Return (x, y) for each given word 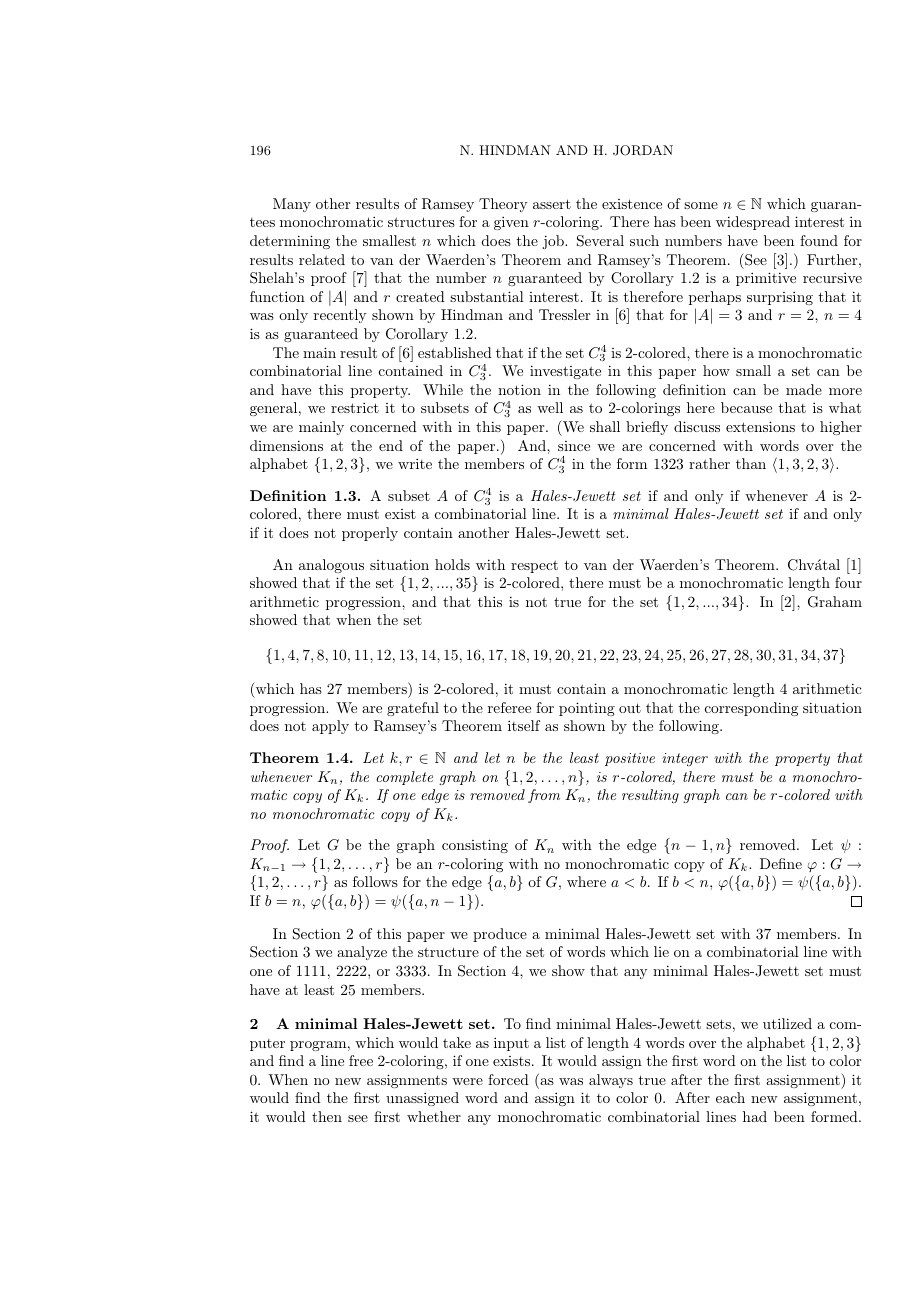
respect (534, 566)
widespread (753, 223)
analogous (331, 566)
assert (552, 204)
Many (292, 205)
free (361, 1060)
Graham (835, 602)
